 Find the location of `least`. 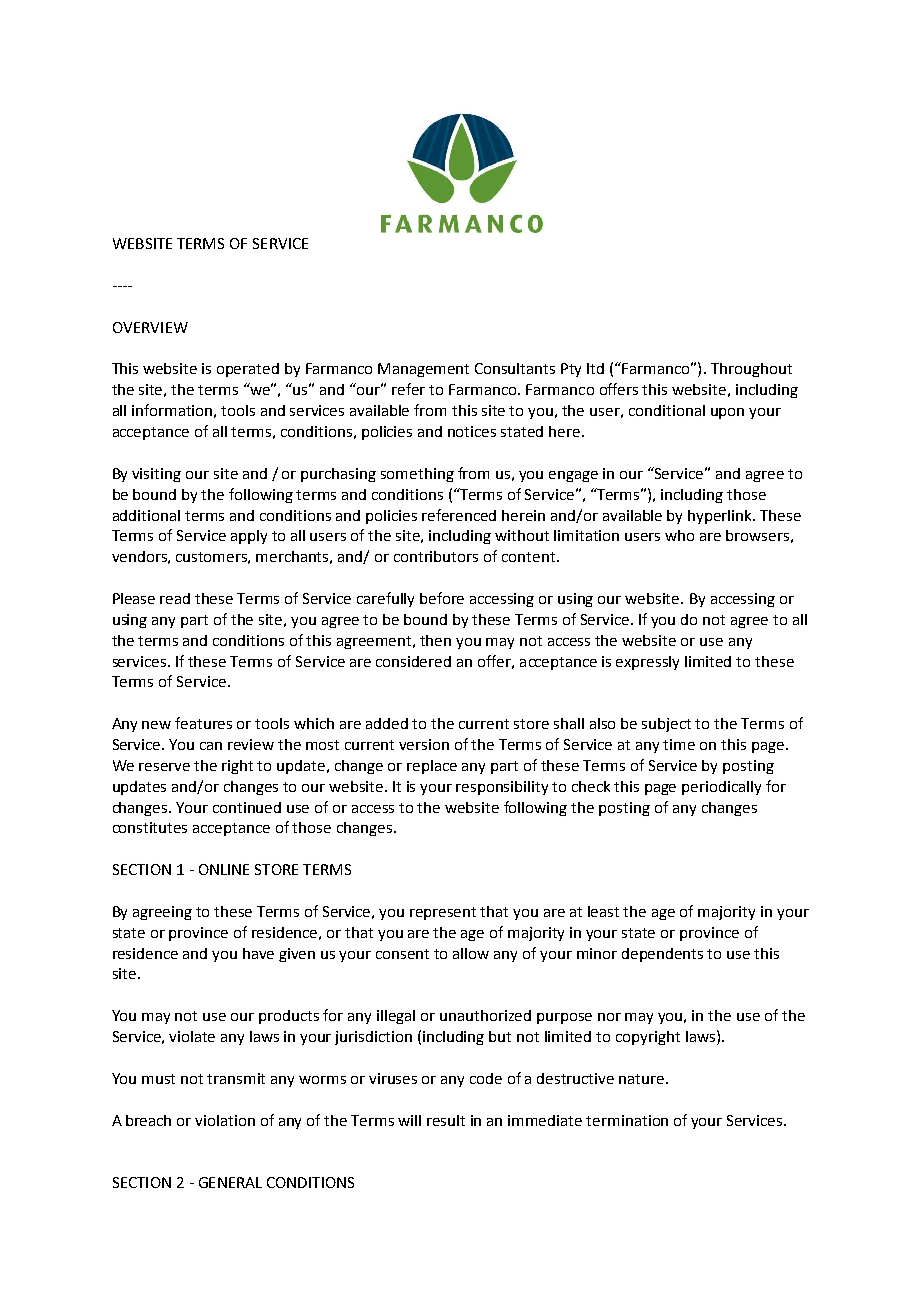

least is located at coordinates (603, 911).
